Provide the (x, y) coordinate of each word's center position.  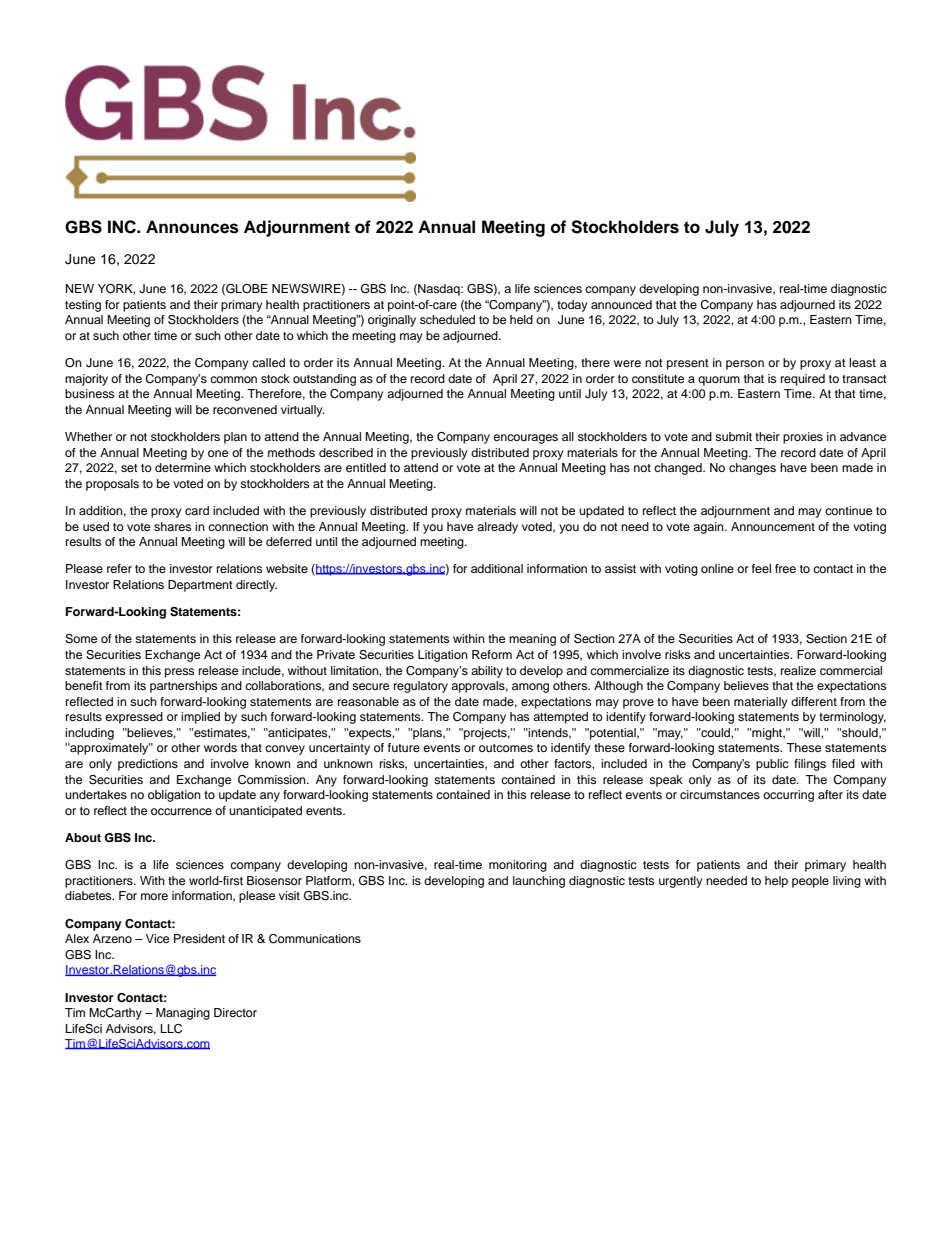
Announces (192, 227)
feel (761, 568)
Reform (492, 654)
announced (621, 304)
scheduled (447, 319)
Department (200, 586)
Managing (183, 1014)
